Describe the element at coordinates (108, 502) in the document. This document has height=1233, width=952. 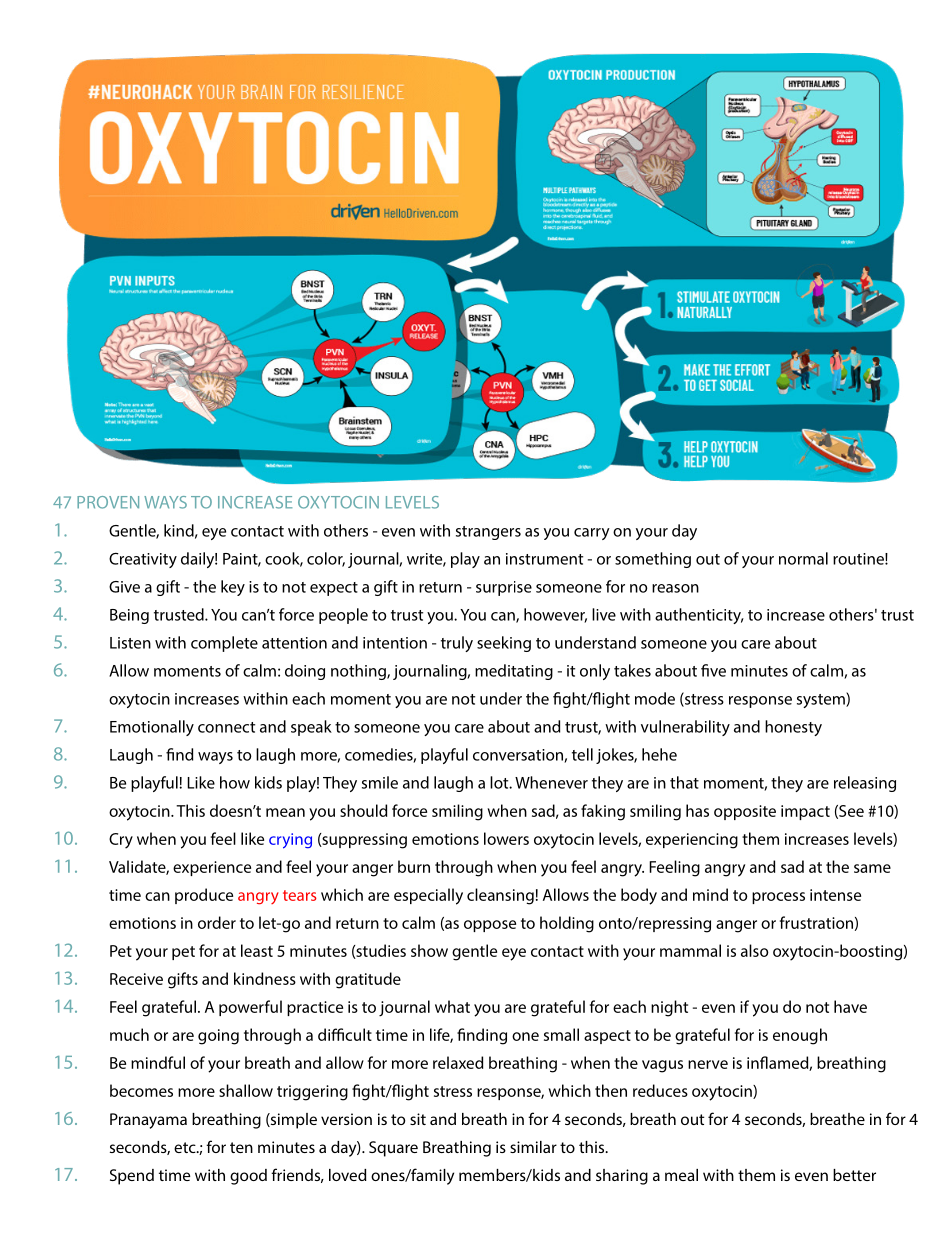
I see `PROVEN` at that location.
